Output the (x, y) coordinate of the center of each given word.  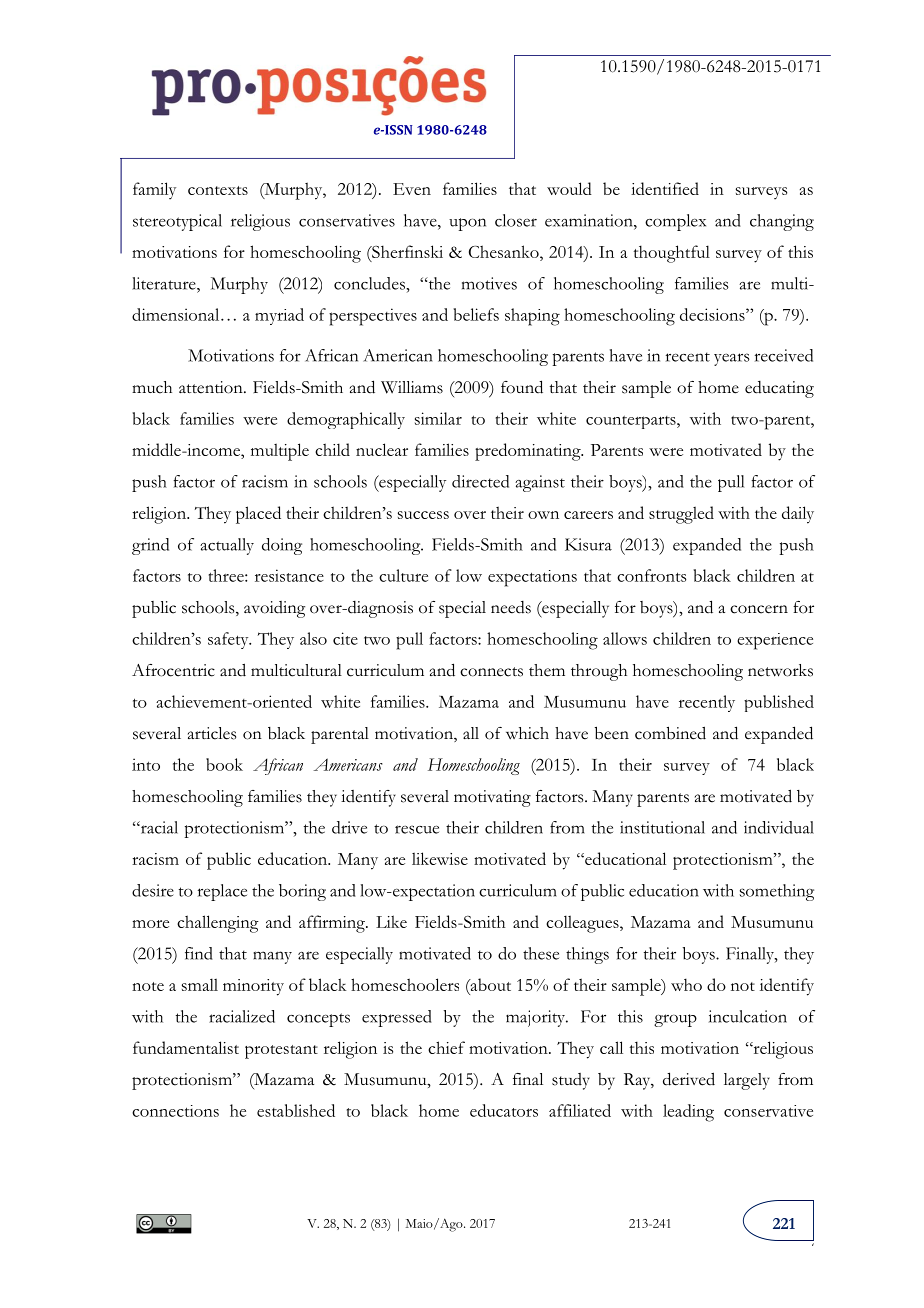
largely (747, 1081)
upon (467, 224)
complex (675, 222)
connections (175, 1111)
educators (504, 1110)
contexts (218, 190)
